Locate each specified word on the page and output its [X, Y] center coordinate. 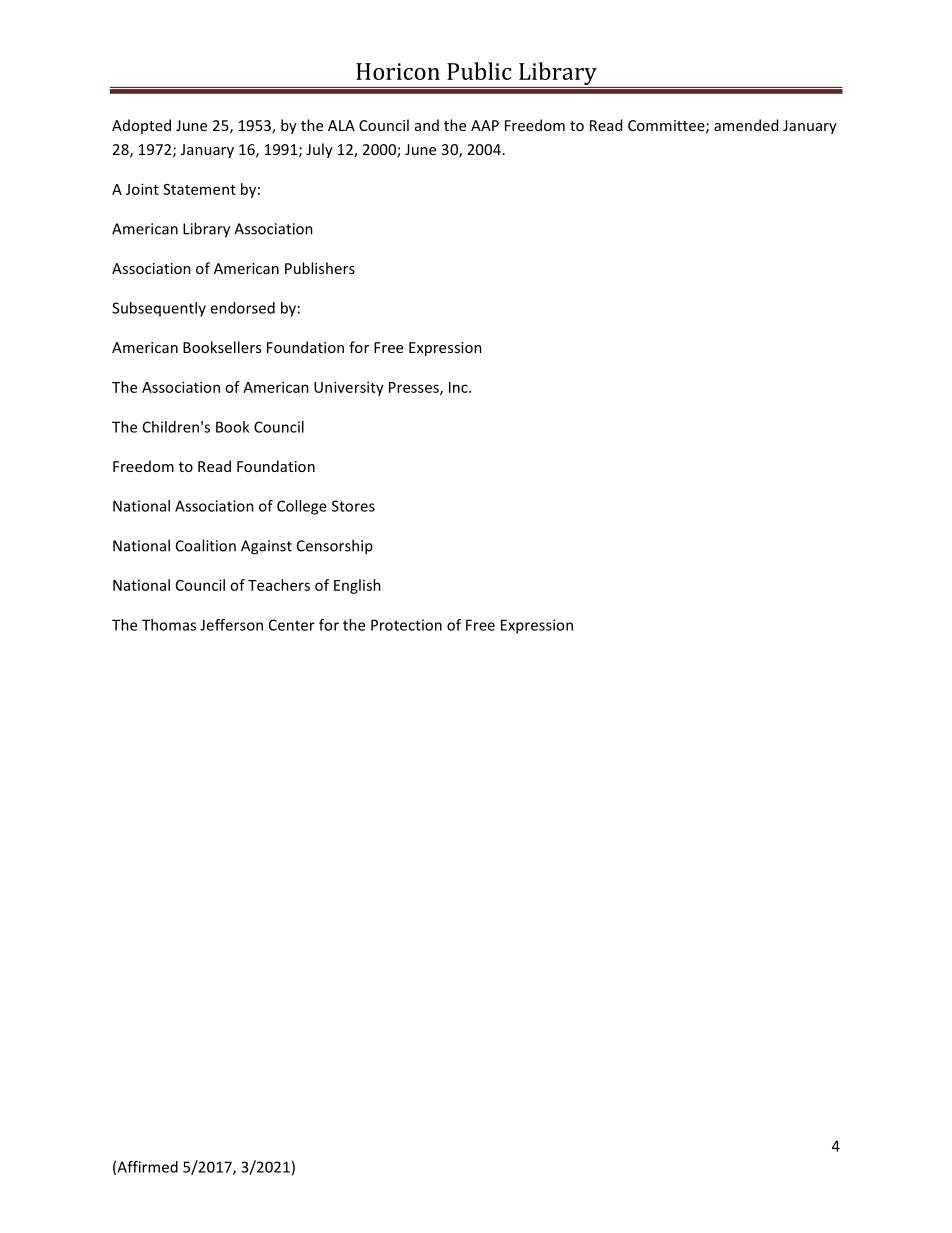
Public [479, 71]
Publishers [320, 268]
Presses [415, 388]
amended [746, 125]
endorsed [242, 308]
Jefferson [231, 625]
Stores [353, 506]
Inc [459, 387]
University [349, 388]
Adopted [141, 126]
